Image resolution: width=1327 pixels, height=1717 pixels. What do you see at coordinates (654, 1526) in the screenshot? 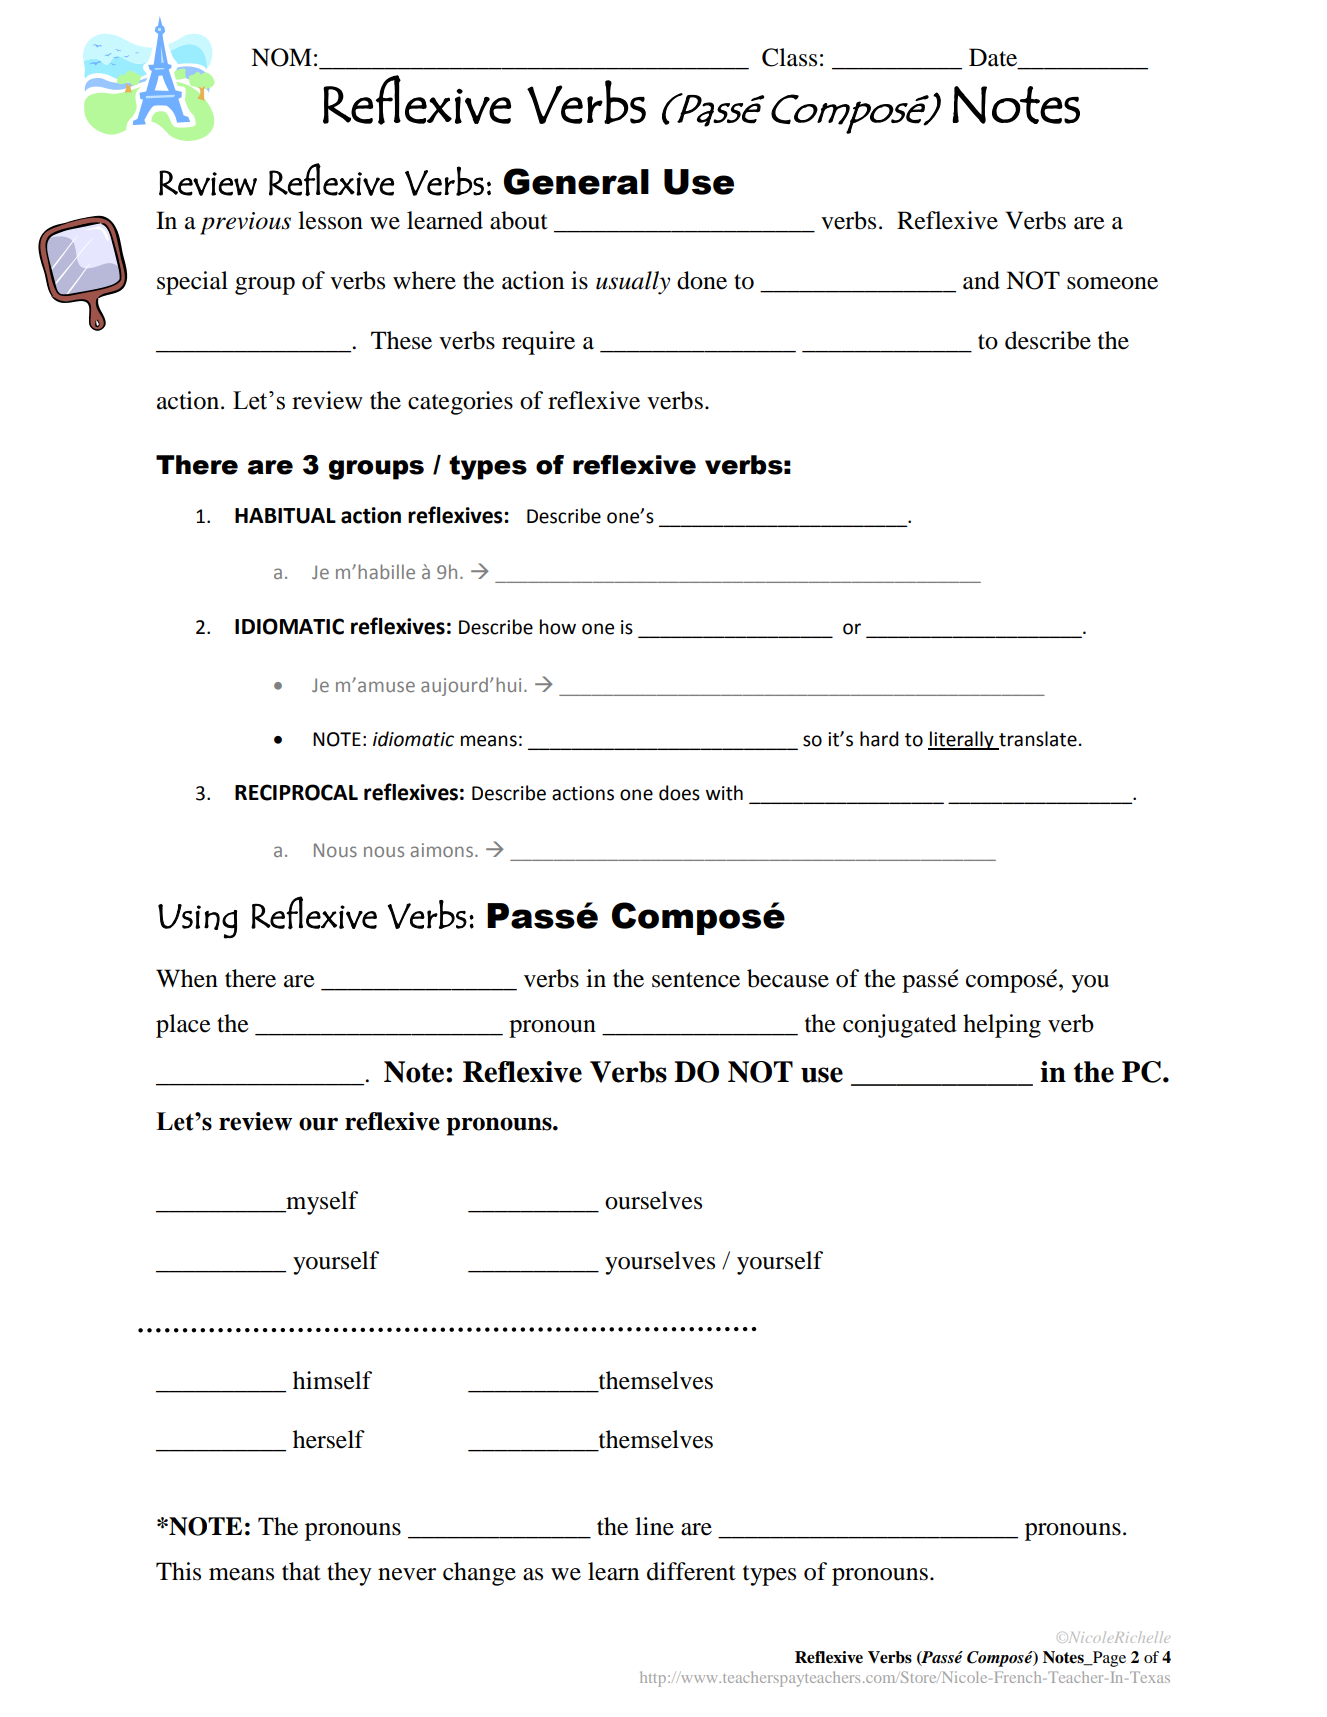
I see `line` at bounding box center [654, 1526].
